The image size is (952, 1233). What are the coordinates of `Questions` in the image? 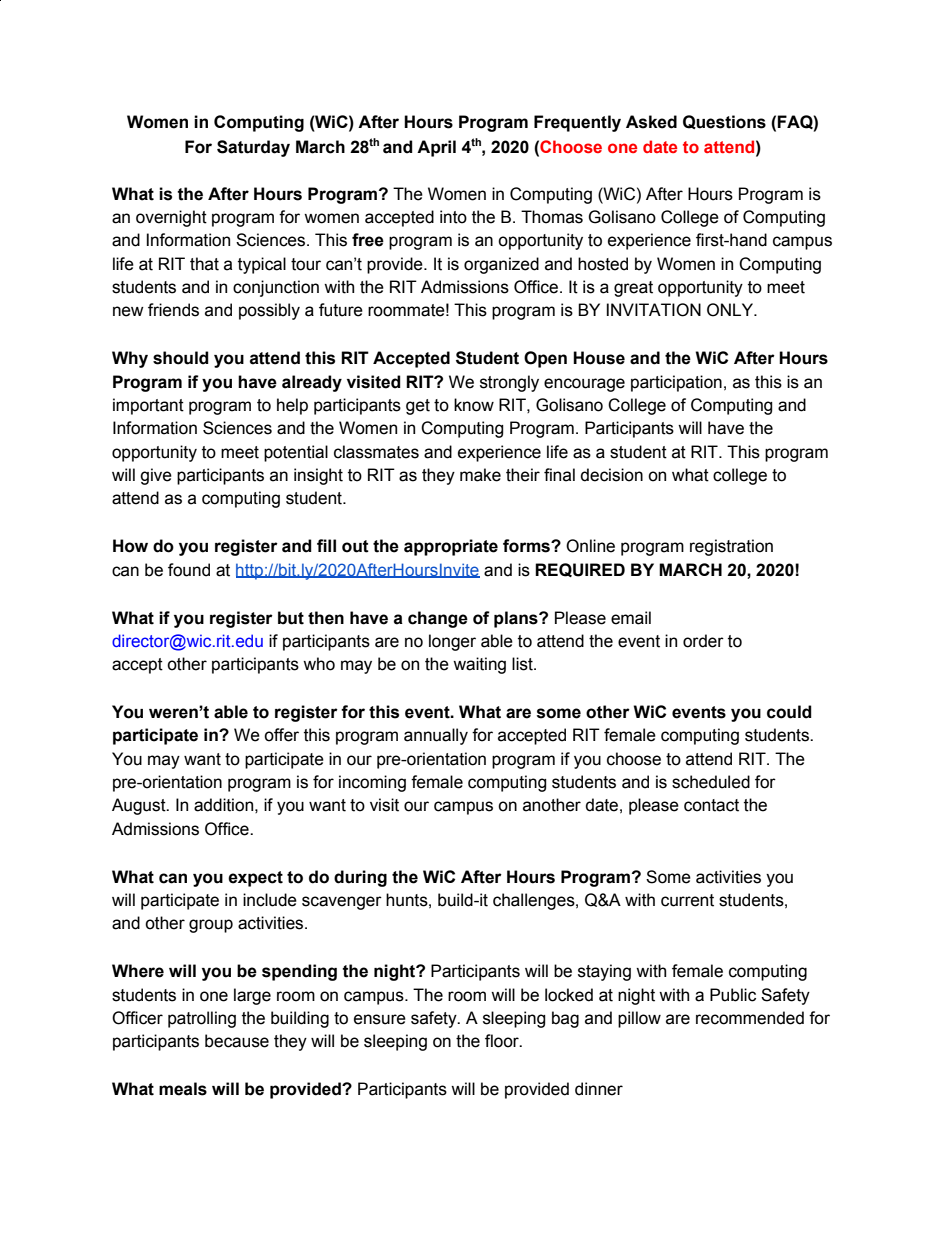 It's located at (724, 122).
